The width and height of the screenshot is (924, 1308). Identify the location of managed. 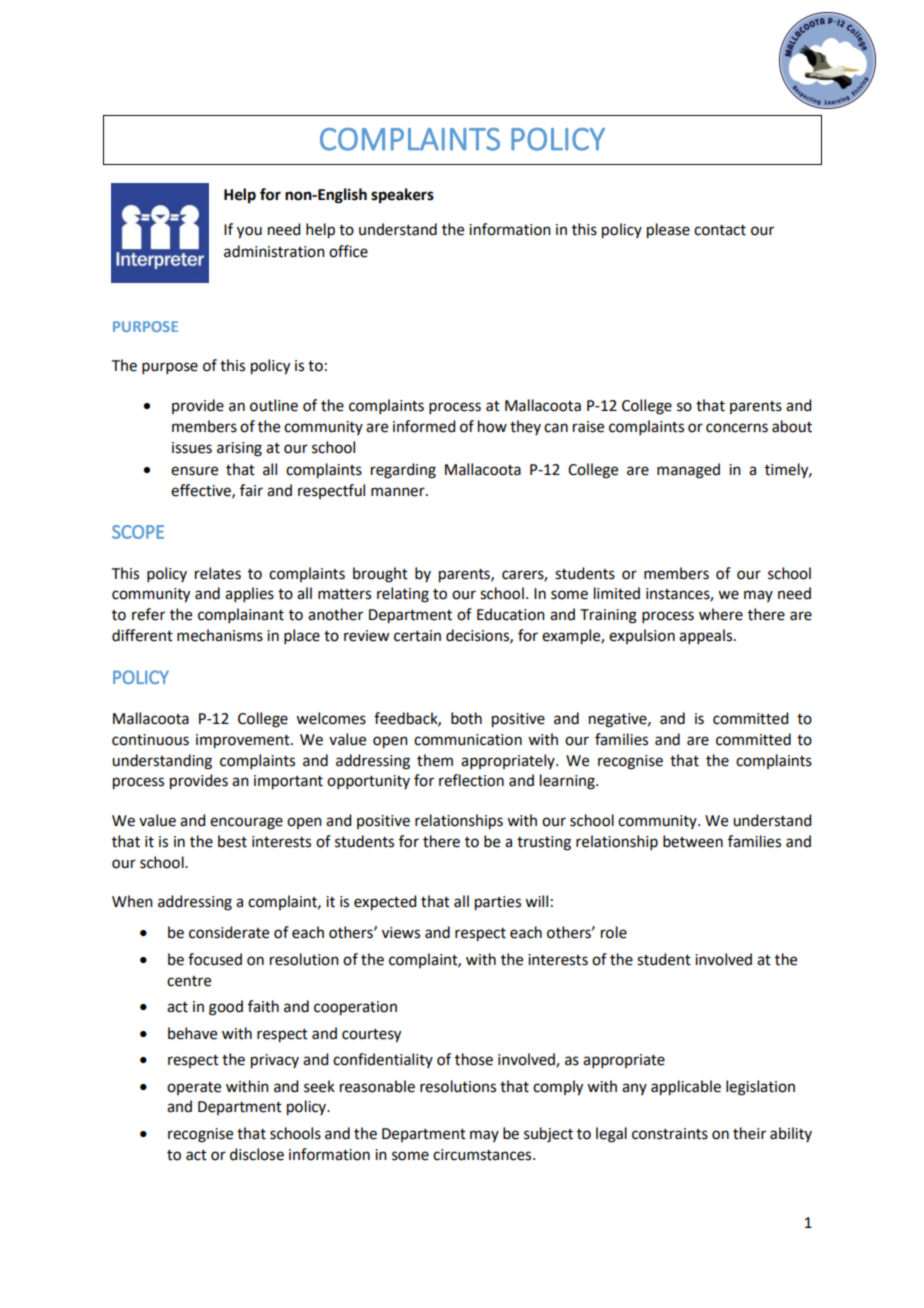
(688, 471).
